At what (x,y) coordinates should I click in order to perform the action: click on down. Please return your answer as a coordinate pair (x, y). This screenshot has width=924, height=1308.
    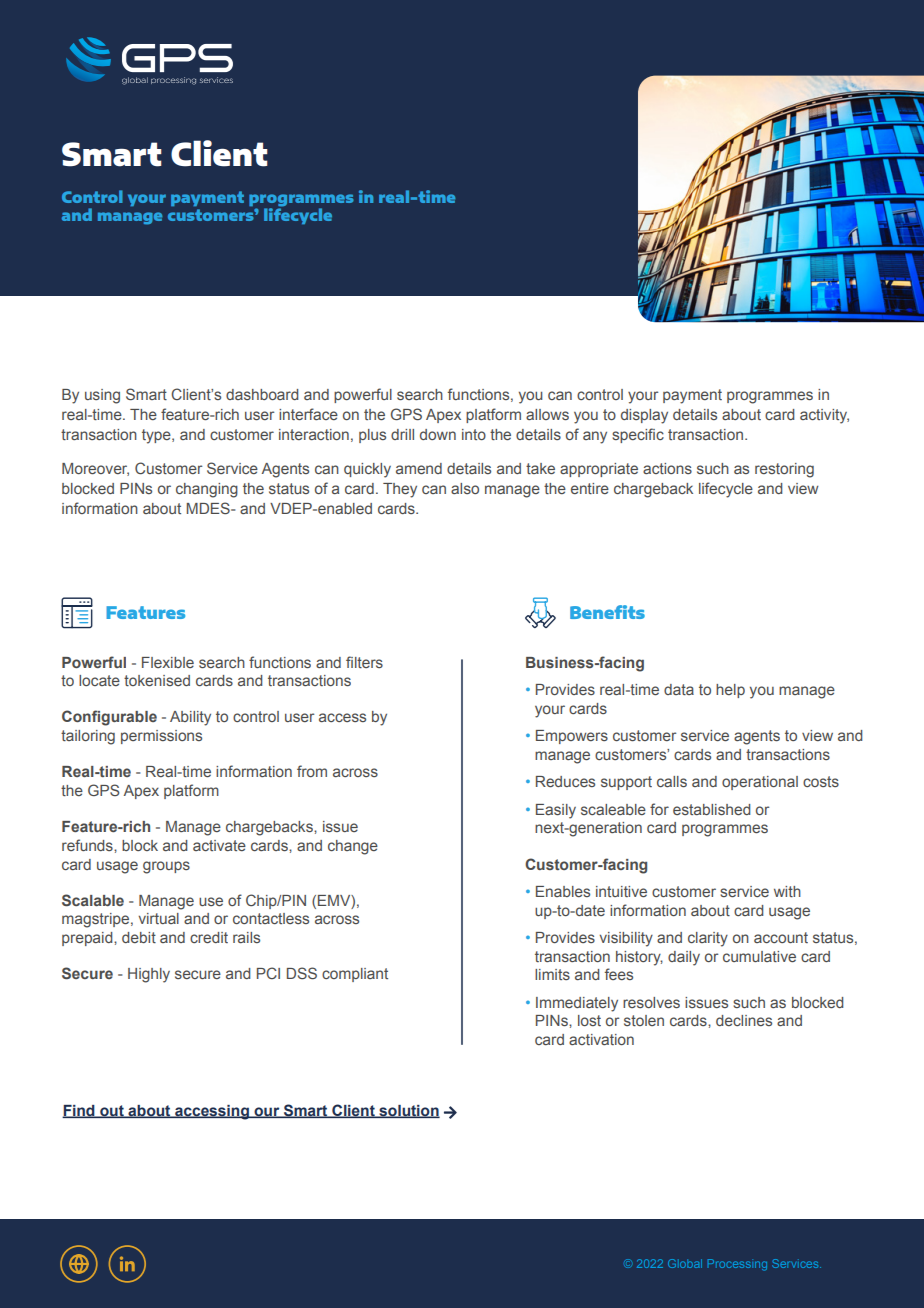
    Looking at the image, I should click on (438, 434).
